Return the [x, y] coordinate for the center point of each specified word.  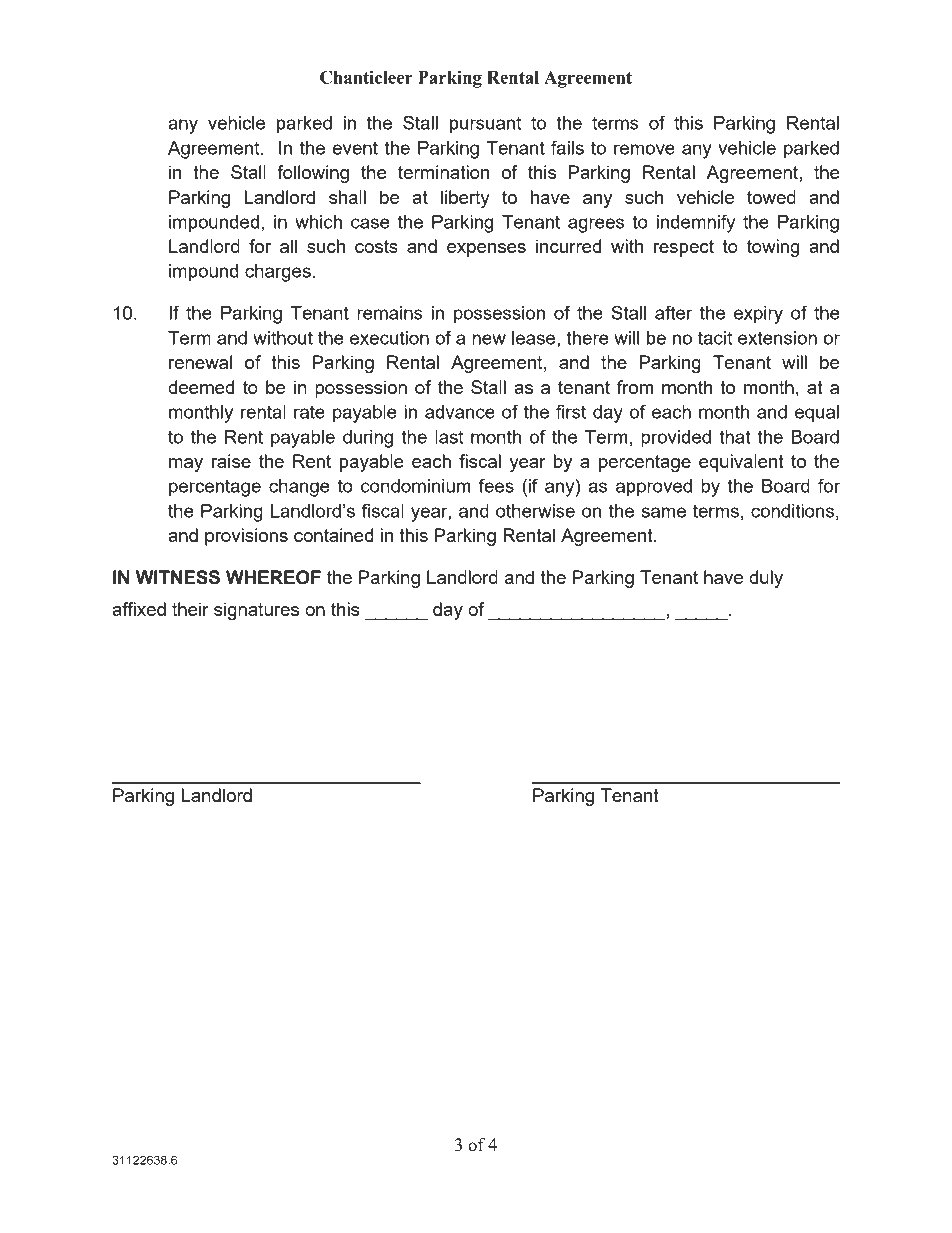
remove [644, 149]
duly [766, 579]
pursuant [485, 125]
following [313, 174]
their [190, 609]
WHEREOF [273, 577]
